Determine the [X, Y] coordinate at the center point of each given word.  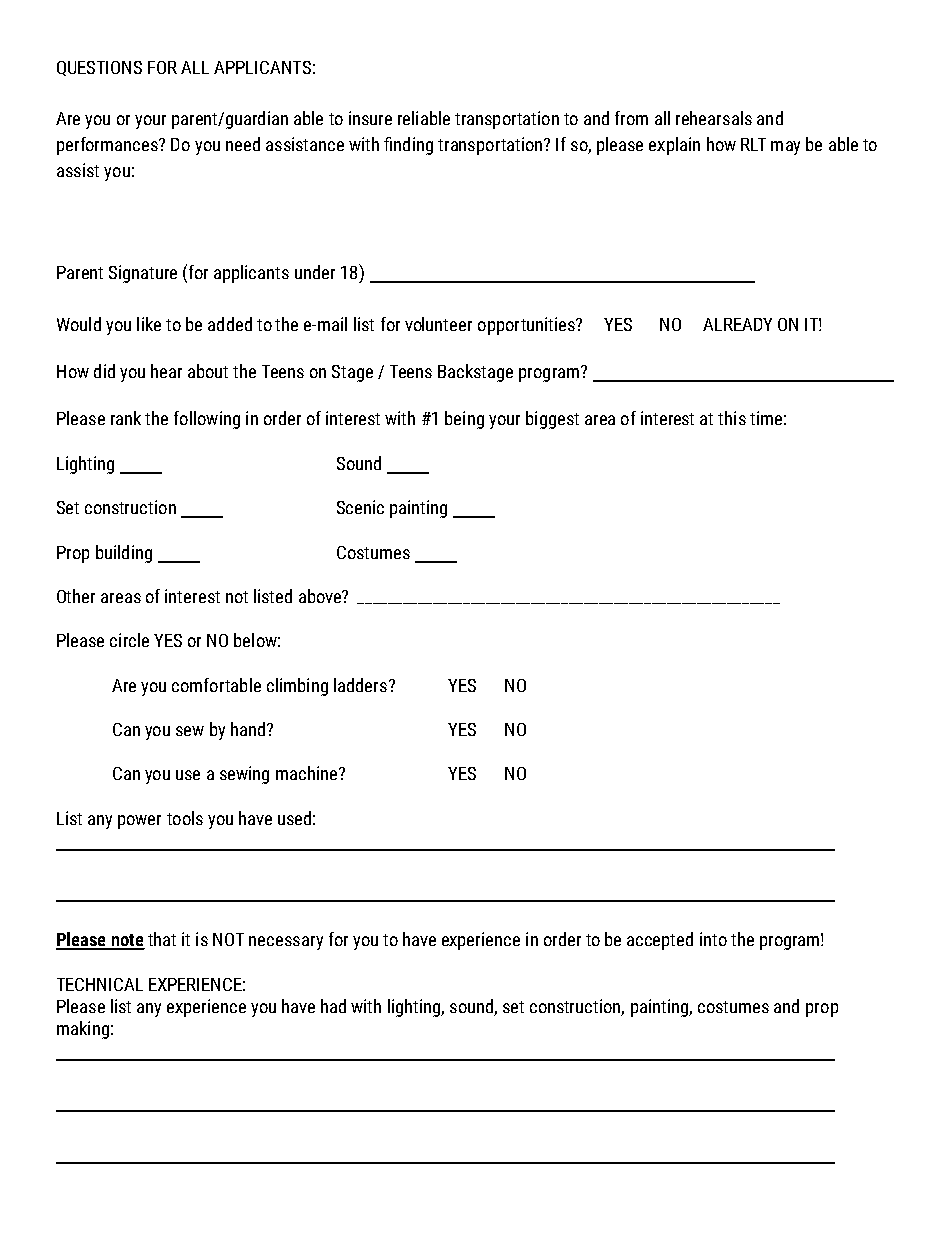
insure [370, 118]
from [631, 118]
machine [306, 773]
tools [185, 818]
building [124, 554]
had [333, 1006]
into [713, 939]
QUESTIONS [99, 68]
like [149, 324]
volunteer [438, 324]
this [732, 418]
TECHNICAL [100, 984]
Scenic [360, 507]
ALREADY [737, 324]
